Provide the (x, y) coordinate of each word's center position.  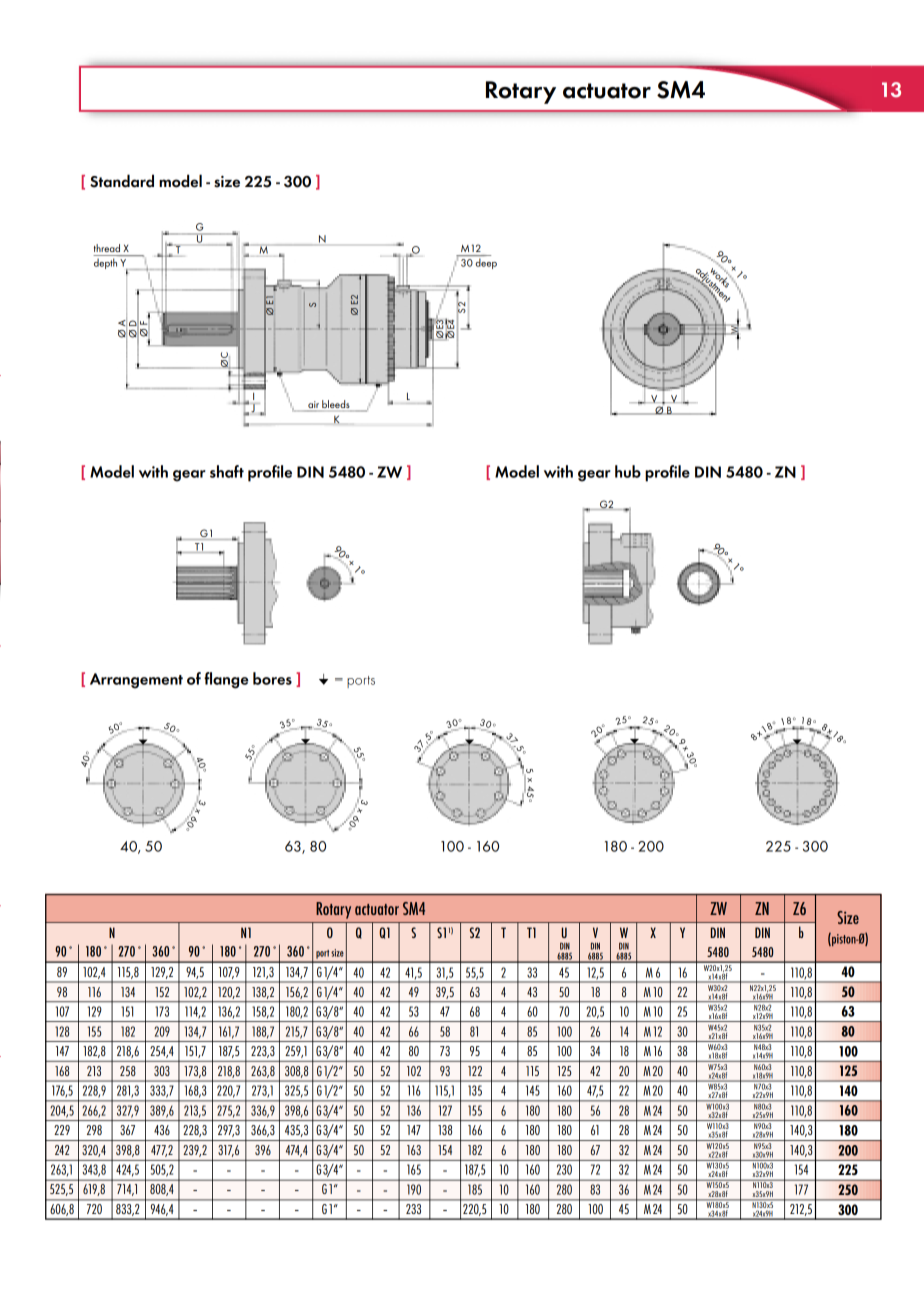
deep (486, 263)
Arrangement (136, 681)
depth (105, 263)
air (313, 406)
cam (611, 403)
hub (628, 471)
